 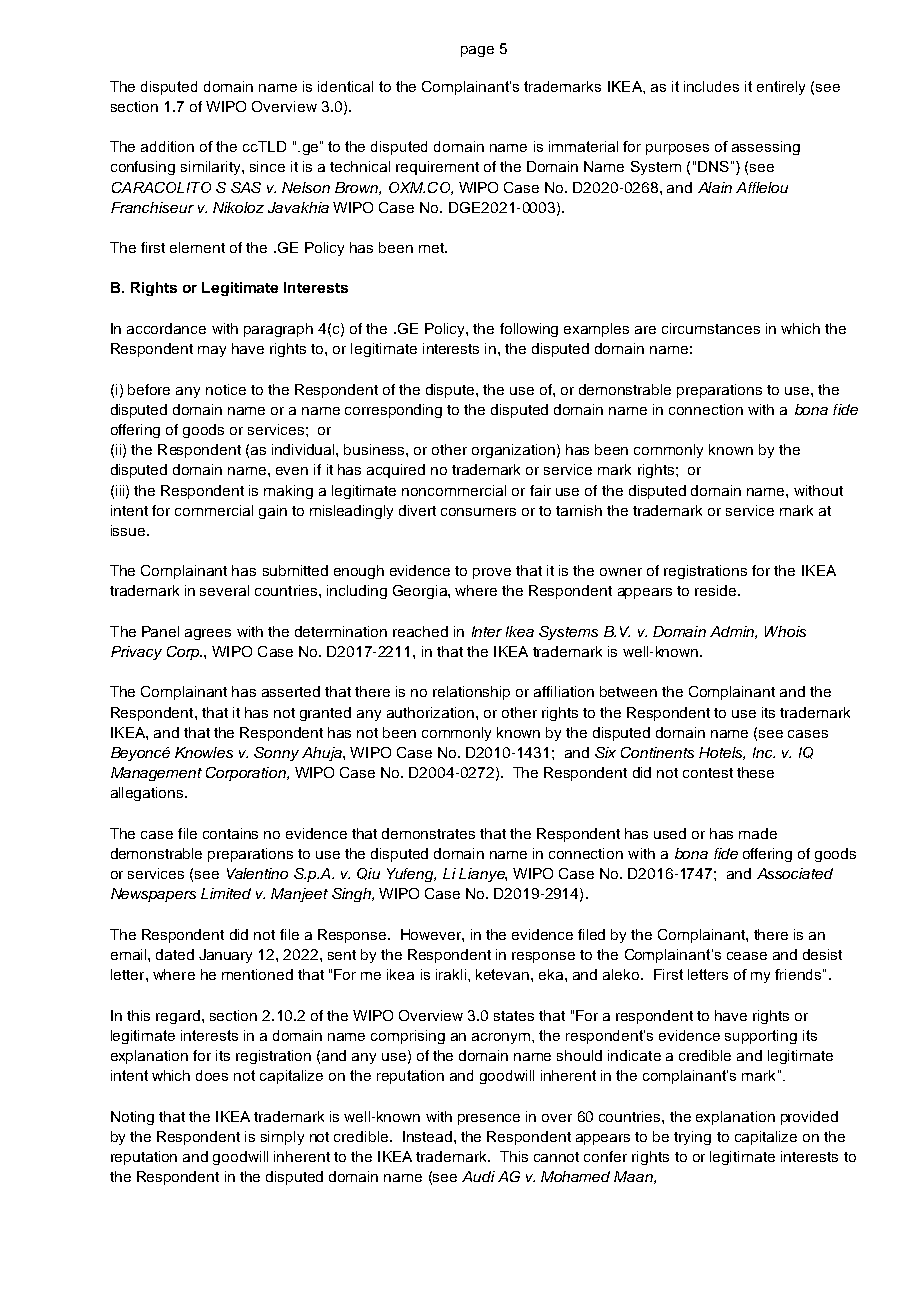 What do you see at coordinates (711, 328) in the image?
I see `circumstances` at bounding box center [711, 328].
